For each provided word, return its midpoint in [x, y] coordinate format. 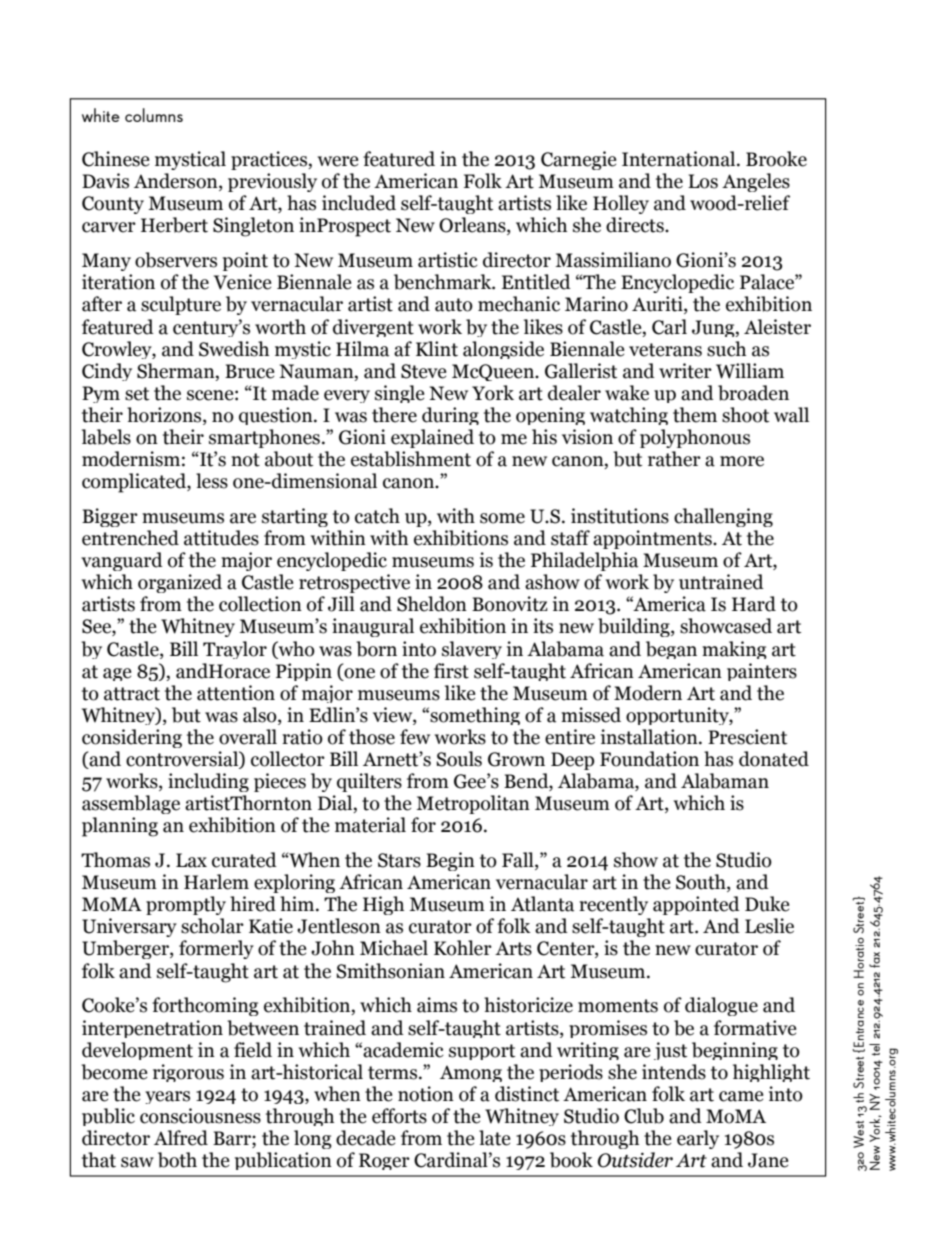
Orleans [473, 226]
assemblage [131, 804]
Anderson [177, 182]
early [698, 1139]
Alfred [181, 1138]
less [212, 481]
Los [703, 181]
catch [377, 516]
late [494, 1138]
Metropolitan [473, 804]
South [702, 883]
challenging [723, 517]
